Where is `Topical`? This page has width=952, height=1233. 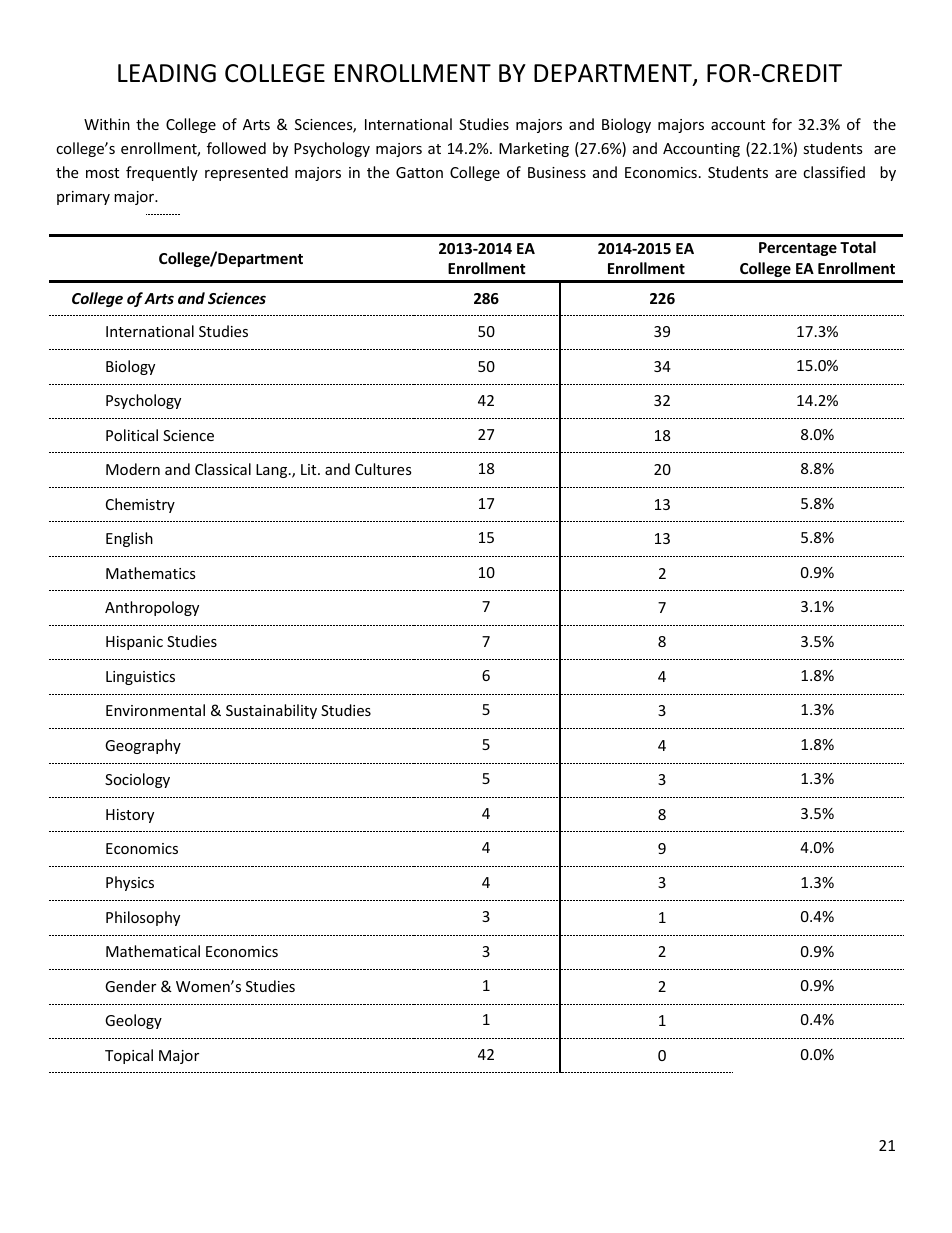 Topical is located at coordinates (129, 1056).
